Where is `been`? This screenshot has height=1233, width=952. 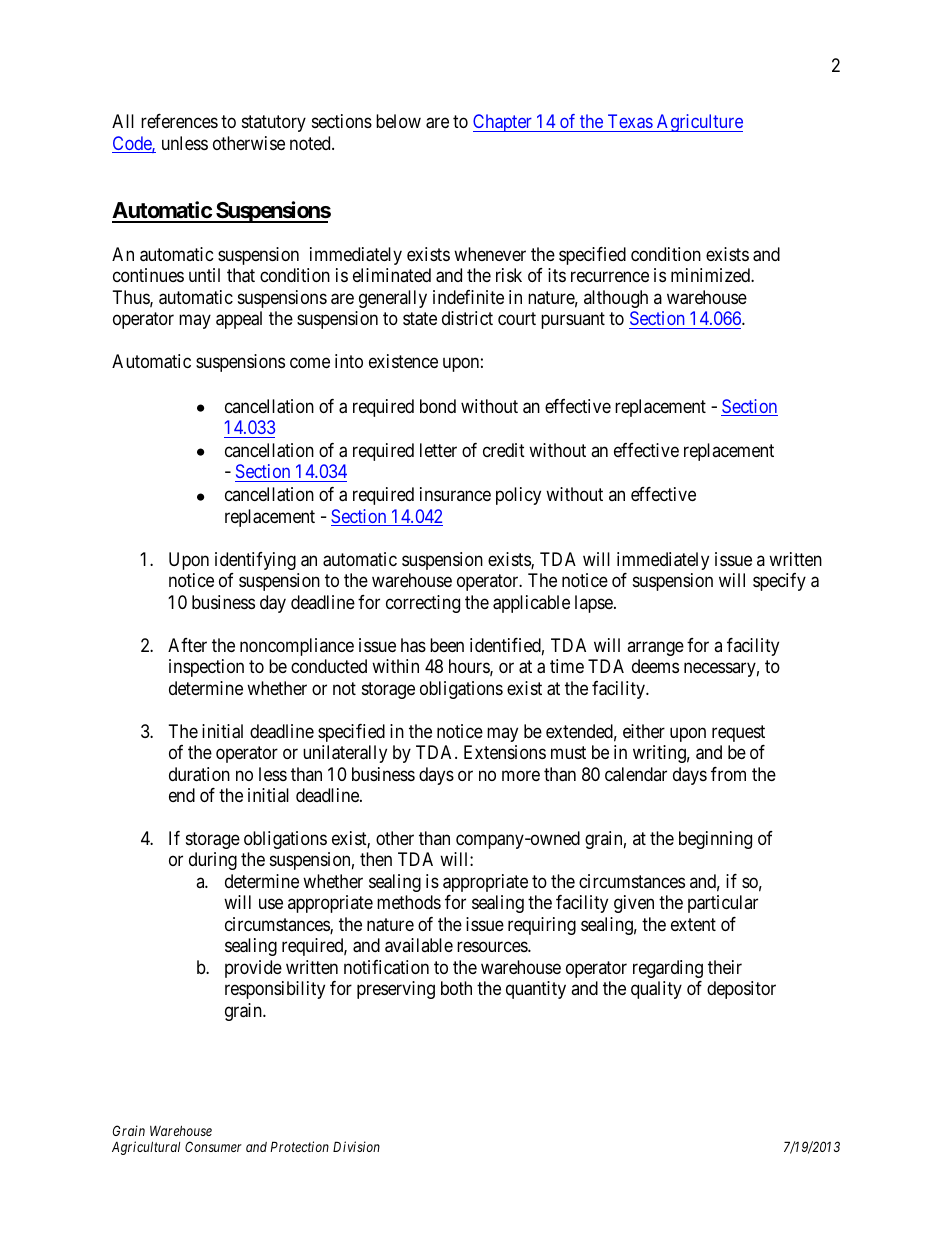 been is located at coordinates (447, 645).
